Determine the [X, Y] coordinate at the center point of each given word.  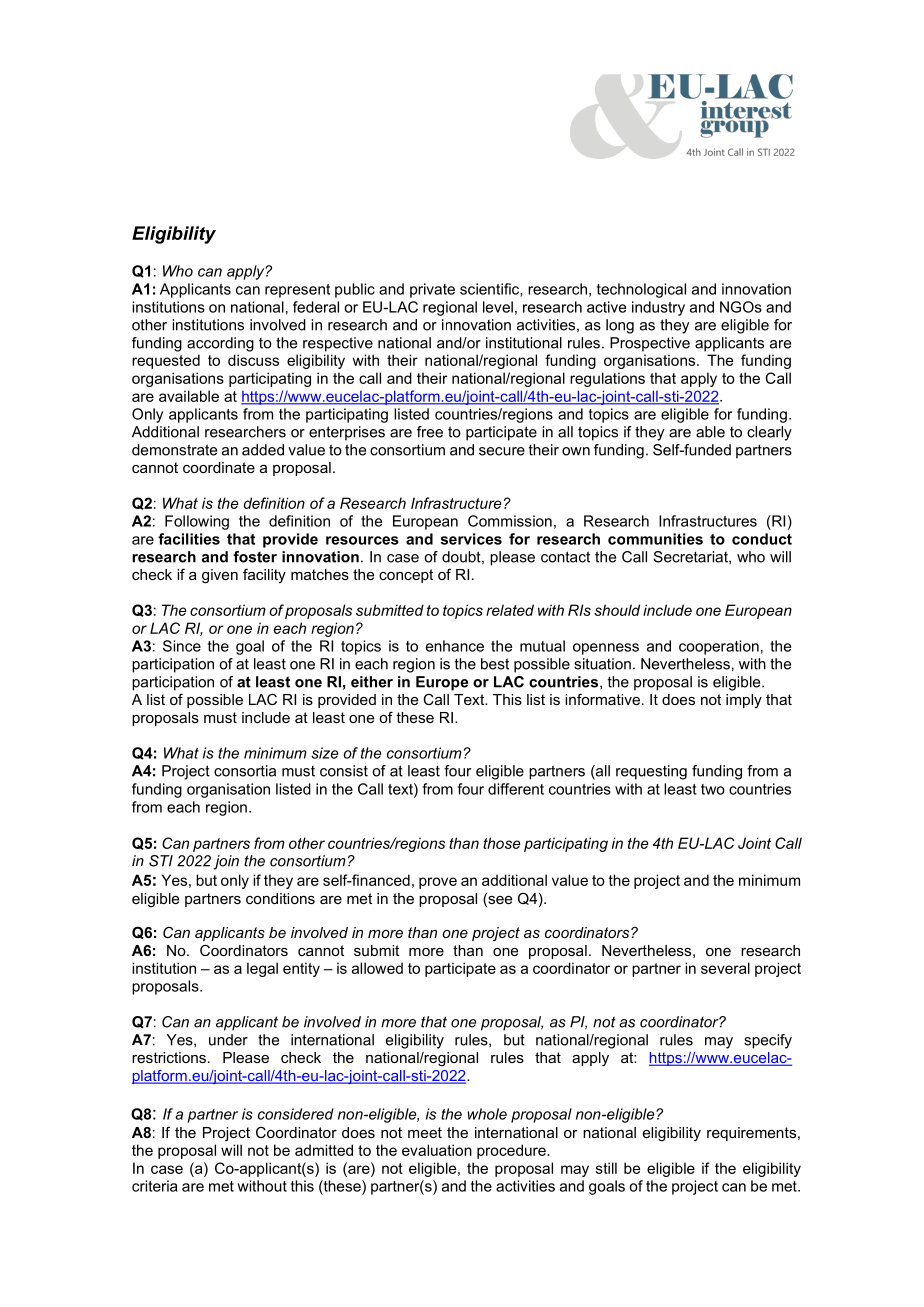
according [220, 344]
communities [655, 539]
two [713, 789]
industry [658, 308]
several [725, 968]
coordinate [219, 467]
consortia [245, 771]
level [498, 307]
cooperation [719, 647]
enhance [455, 646]
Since [182, 646]
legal [262, 969]
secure [502, 451]
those [501, 843]
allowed [377, 968]
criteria [154, 1186]
